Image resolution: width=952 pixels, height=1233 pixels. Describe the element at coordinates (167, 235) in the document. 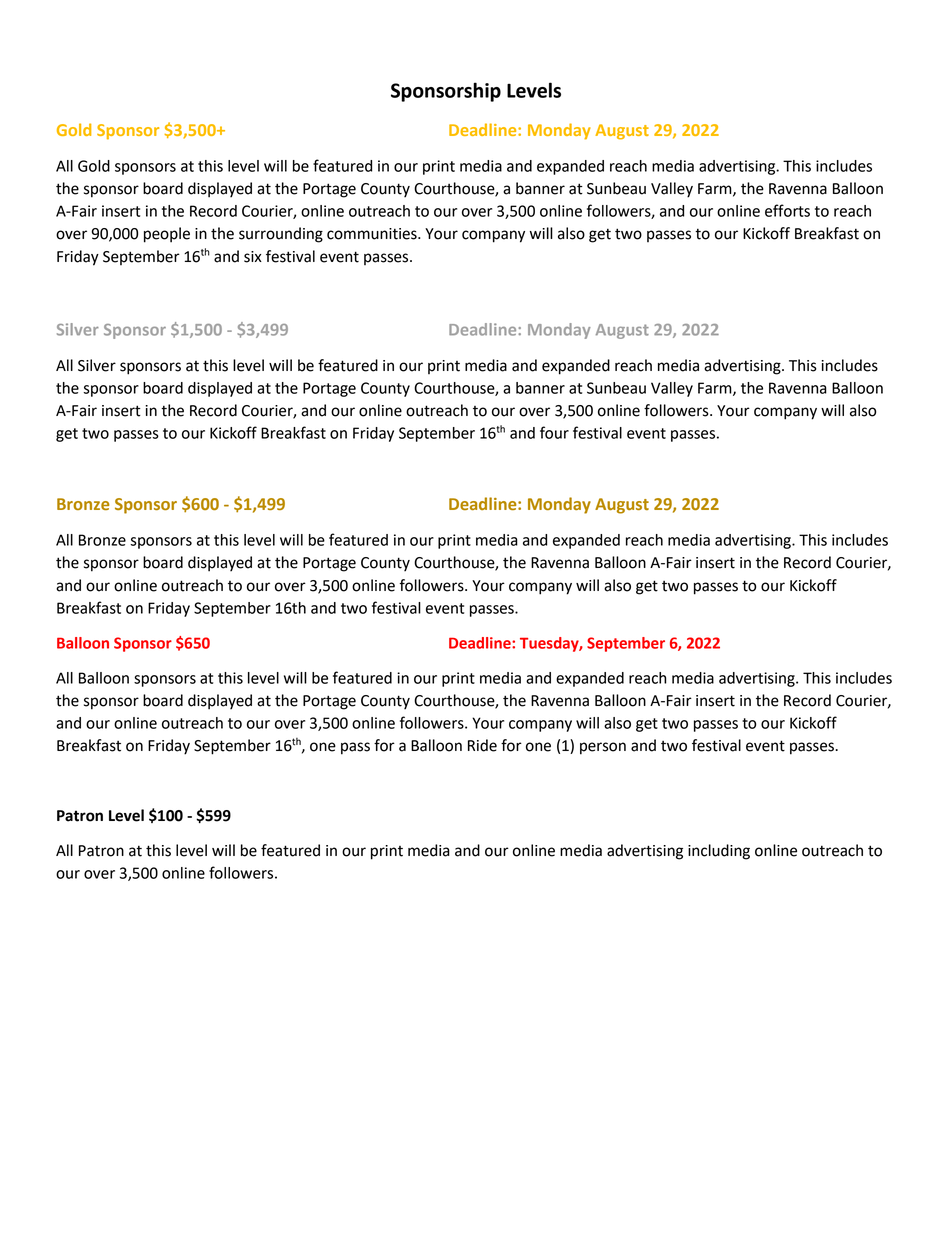

I see `people` at that location.
